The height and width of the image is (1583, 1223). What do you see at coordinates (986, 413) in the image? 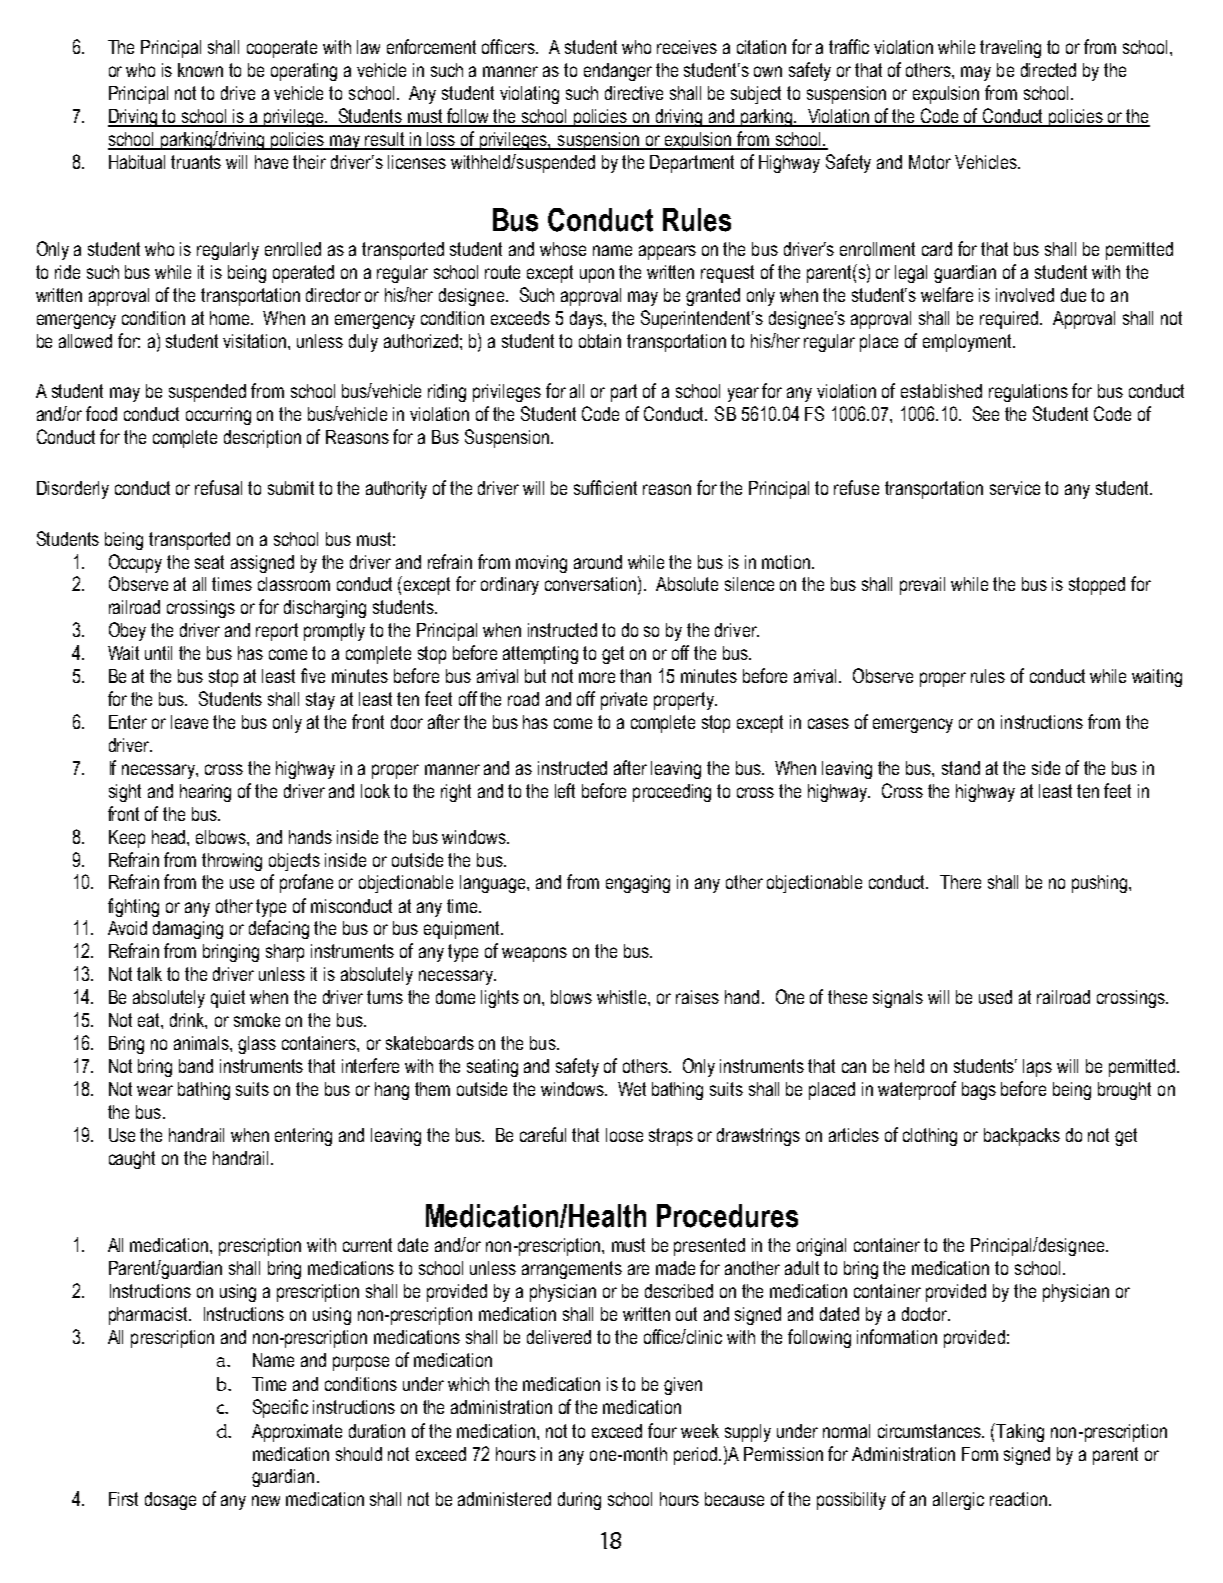
I see `See` at bounding box center [986, 413].
